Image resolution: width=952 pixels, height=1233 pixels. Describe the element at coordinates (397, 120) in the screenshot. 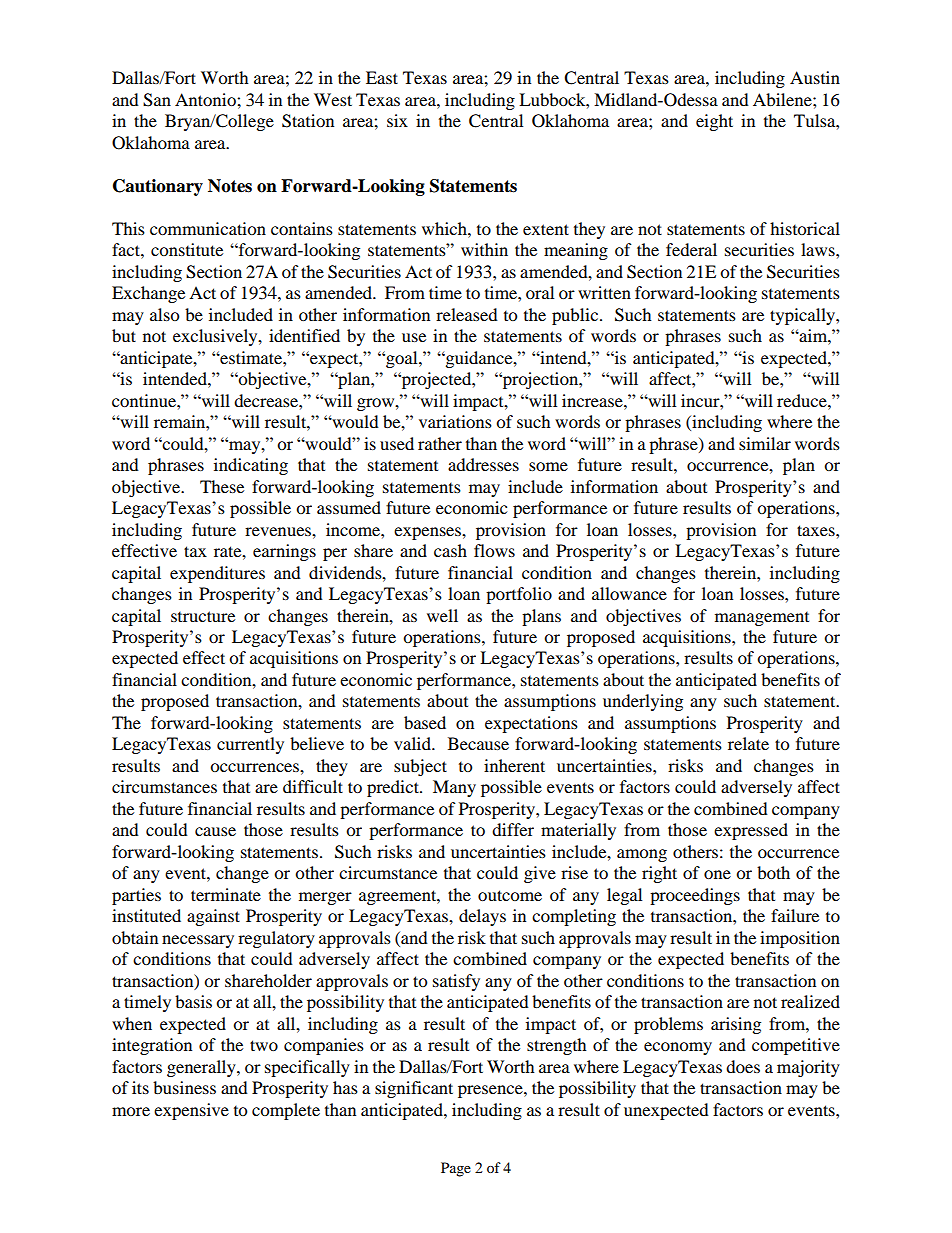

I see `six` at that location.
